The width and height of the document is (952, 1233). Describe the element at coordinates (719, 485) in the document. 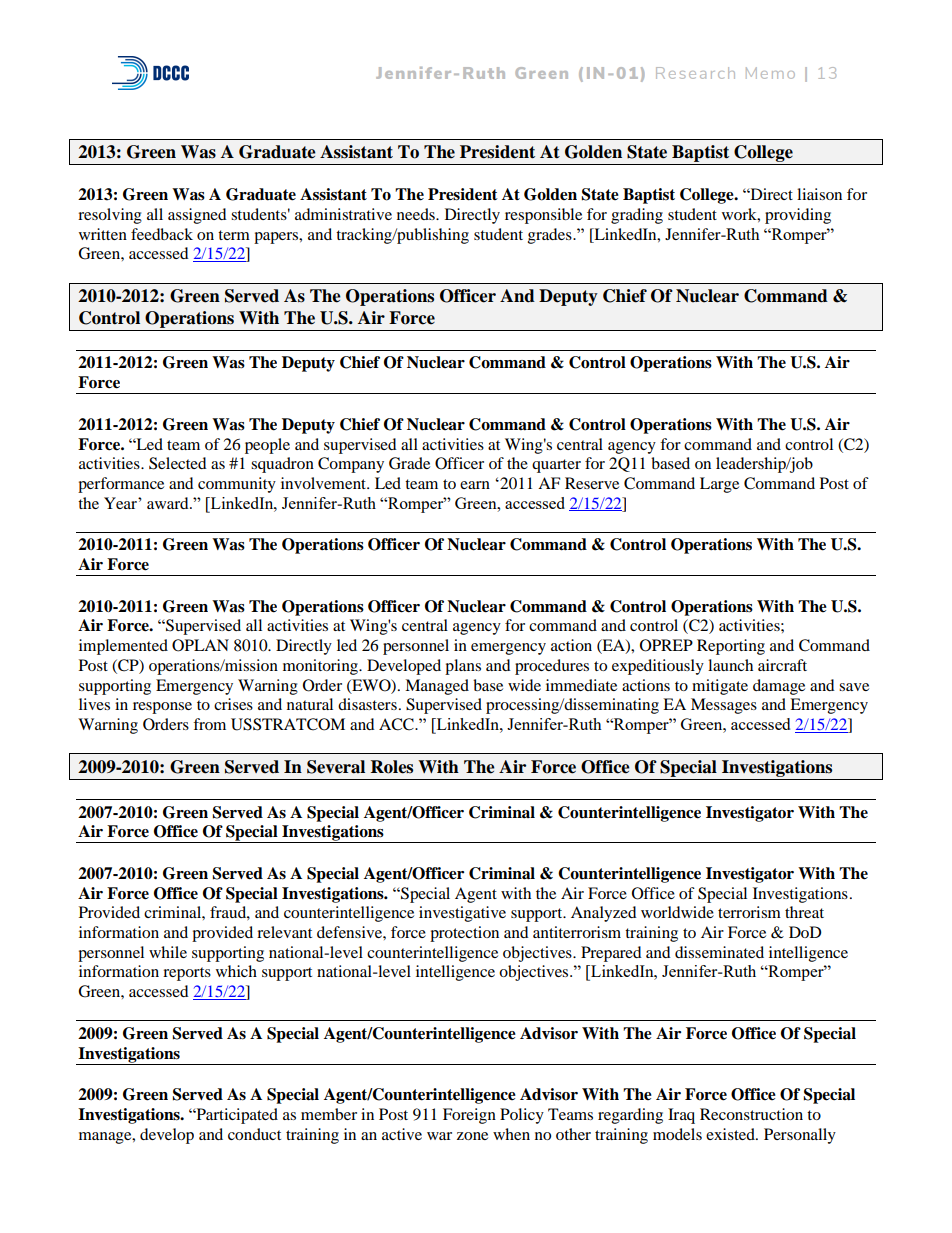

I see `Large` at that location.
